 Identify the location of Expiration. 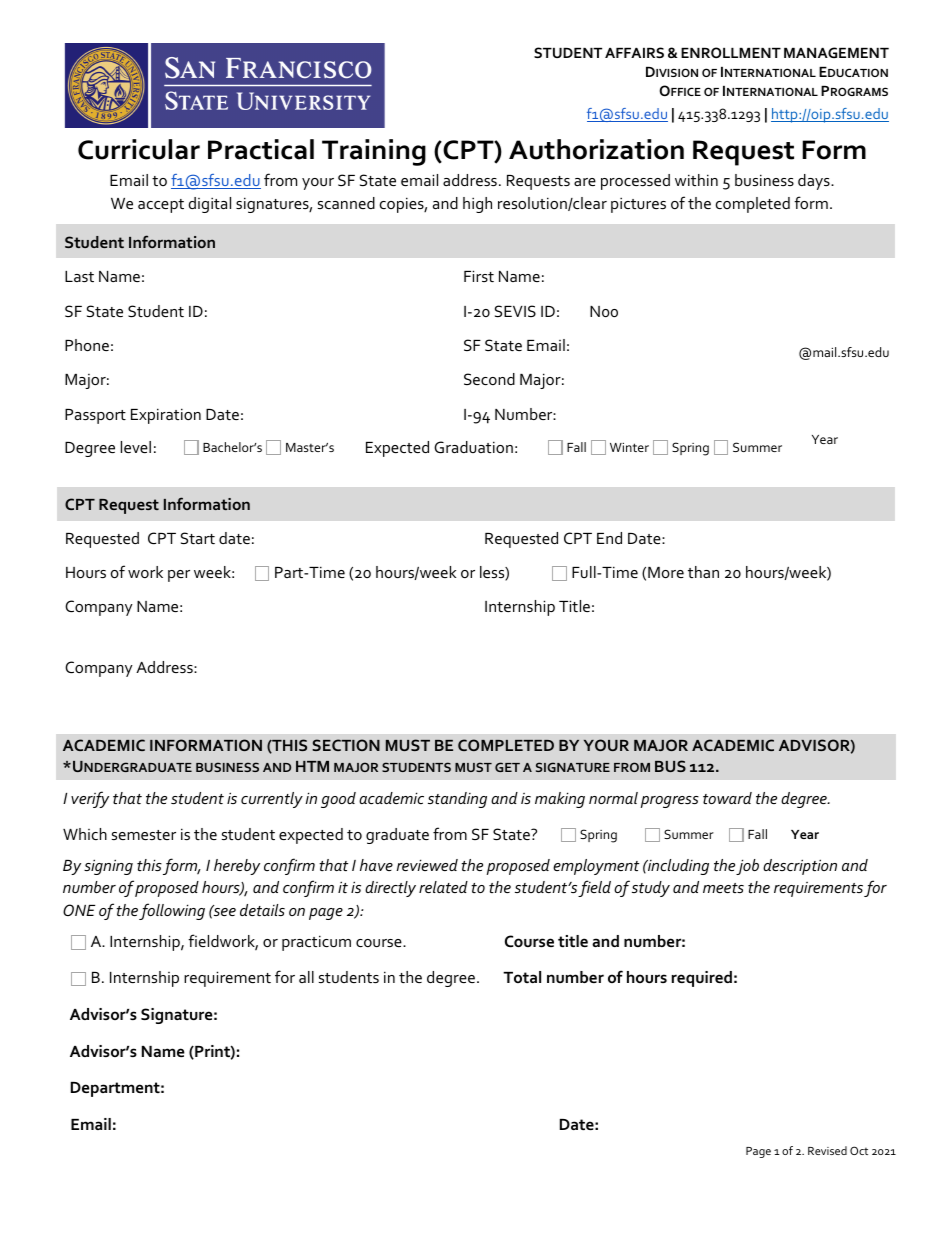
(166, 416).
